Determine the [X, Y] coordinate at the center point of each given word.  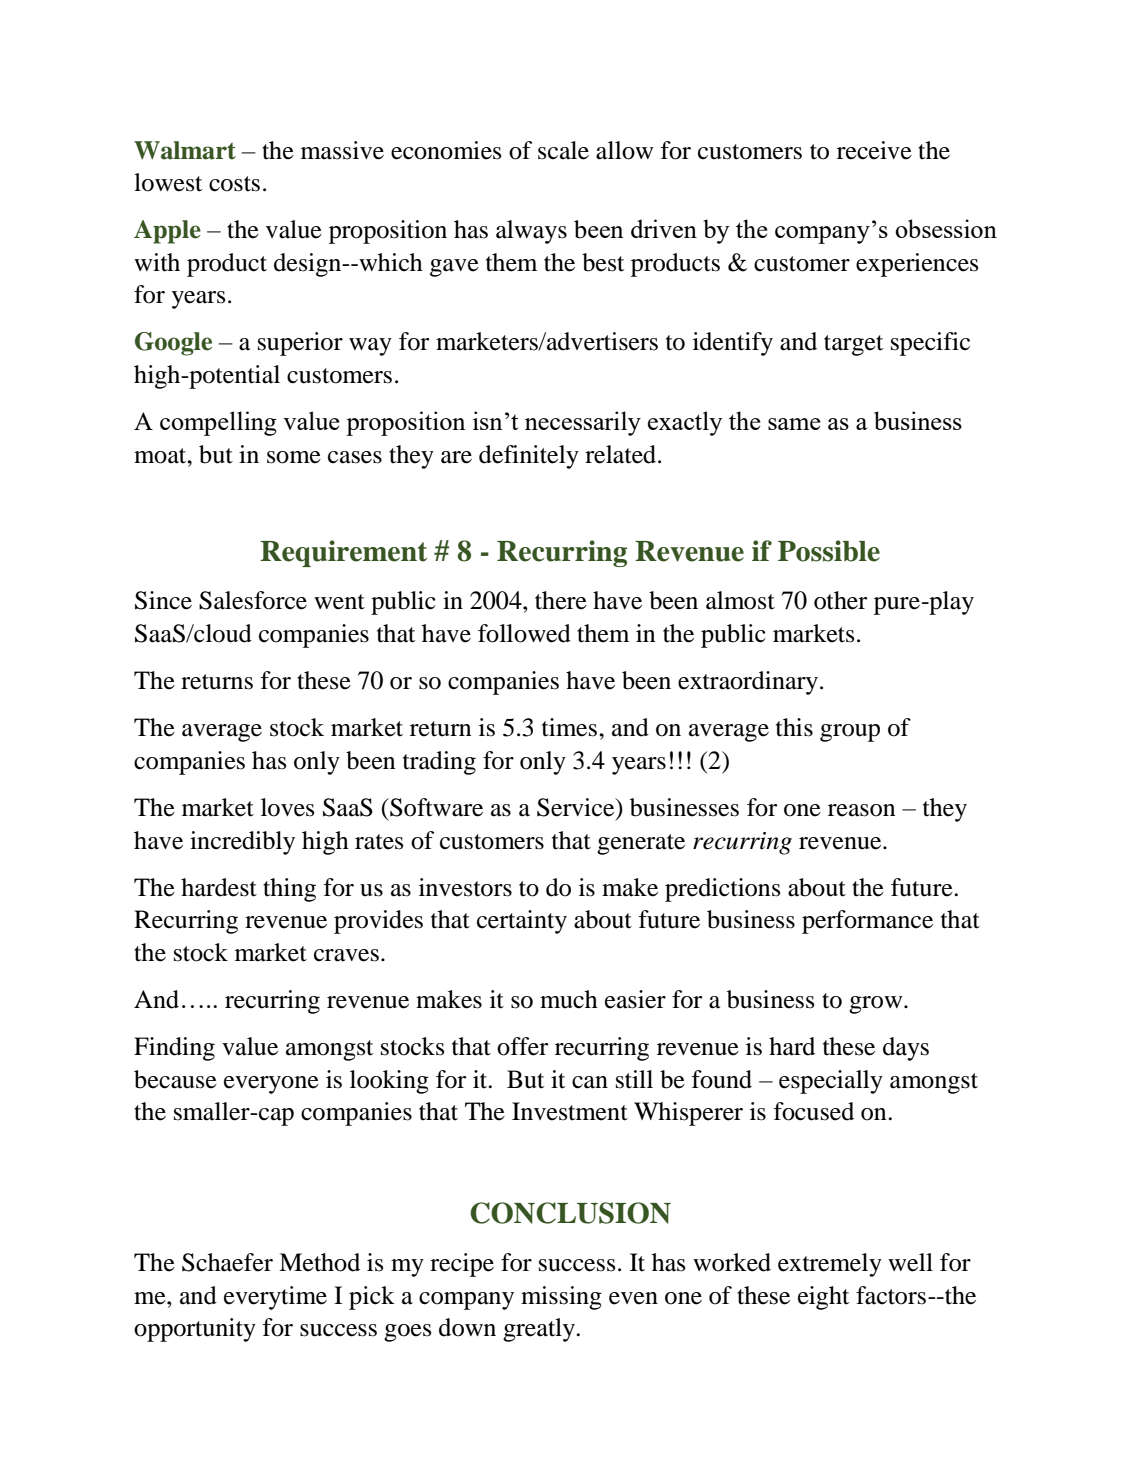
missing [561, 1298]
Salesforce [253, 600]
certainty [522, 922]
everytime [275, 1298]
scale [563, 150]
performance [867, 922]
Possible [829, 551]
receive [874, 150]
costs [234, 184]
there [561, 600]
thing [289, 890]
